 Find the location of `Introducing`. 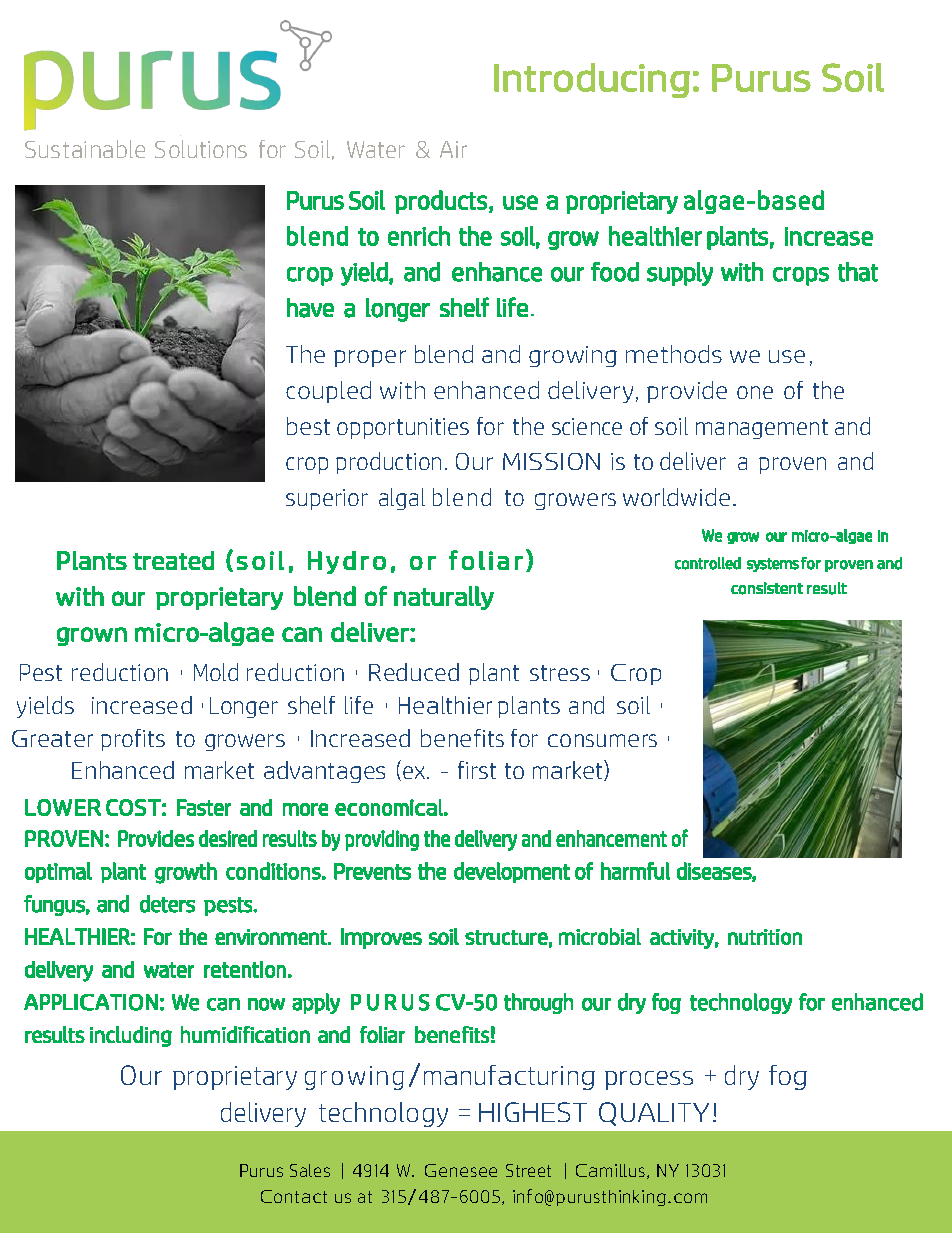

Introducing is located at coordinates (592, 80).
